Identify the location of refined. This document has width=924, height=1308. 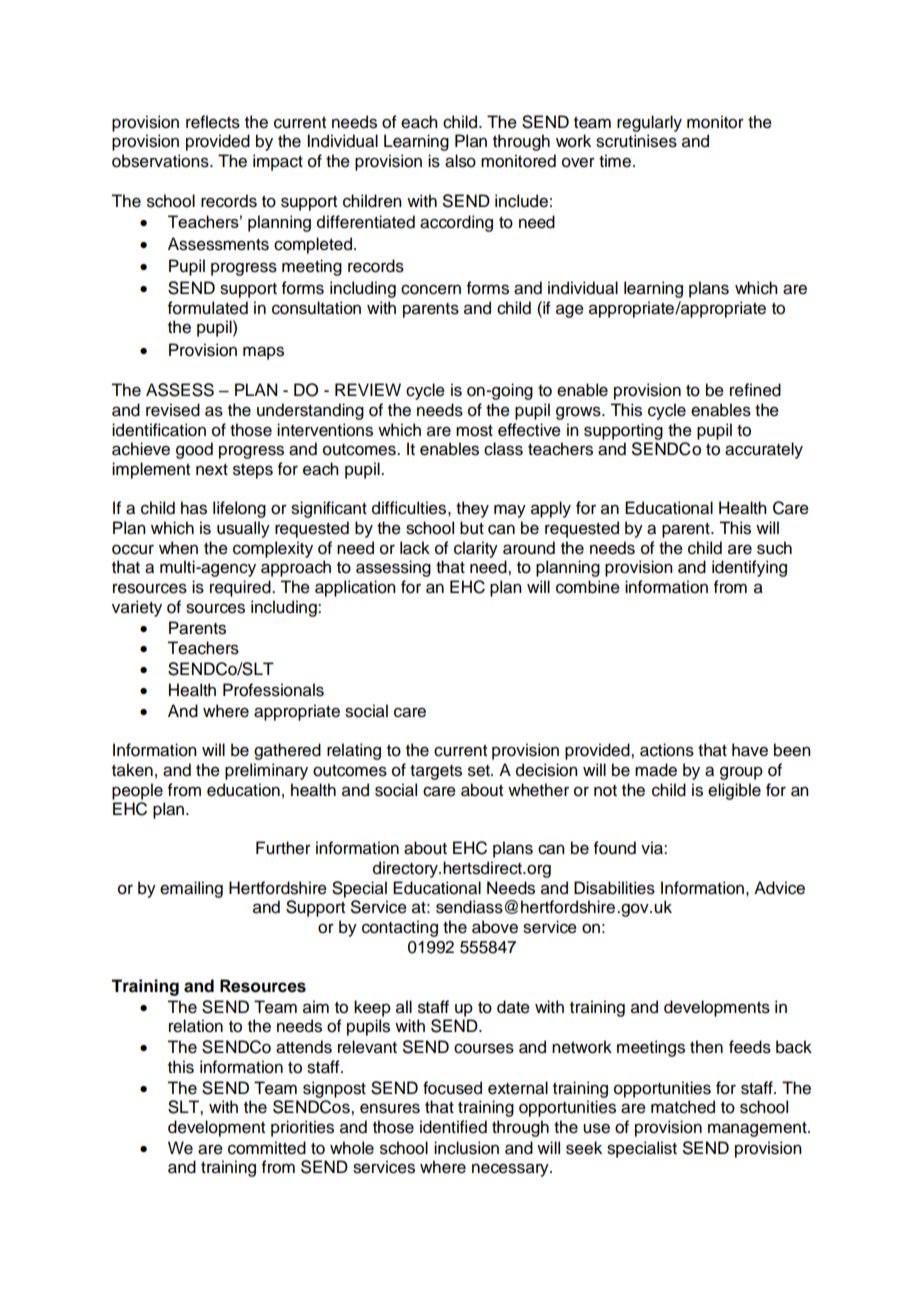
(755, 390).
